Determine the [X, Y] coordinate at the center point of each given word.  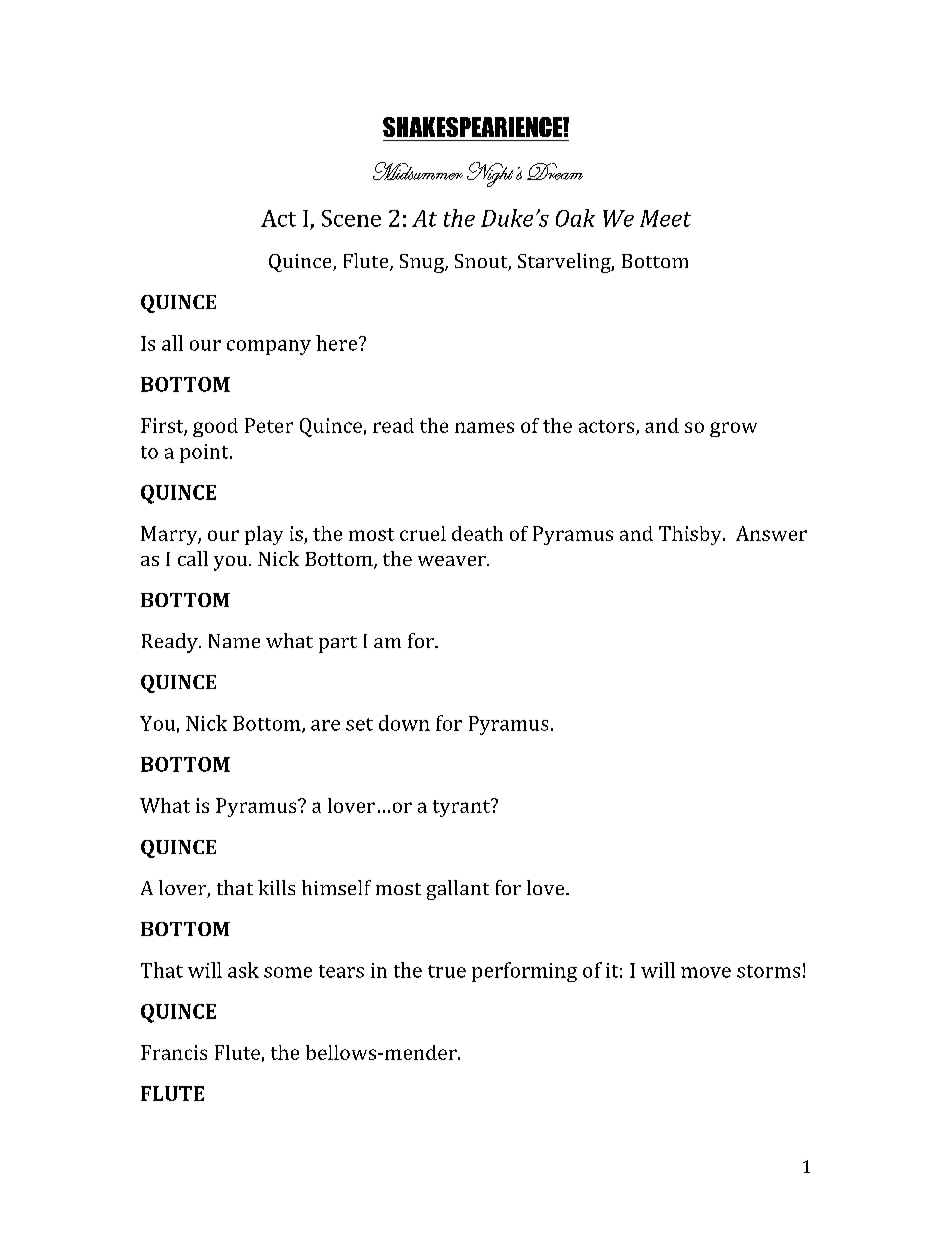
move [706, 972]
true [447, 971]
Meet [665, 218]
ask [243, 970]
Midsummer [418, 171]
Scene [351, 218]
